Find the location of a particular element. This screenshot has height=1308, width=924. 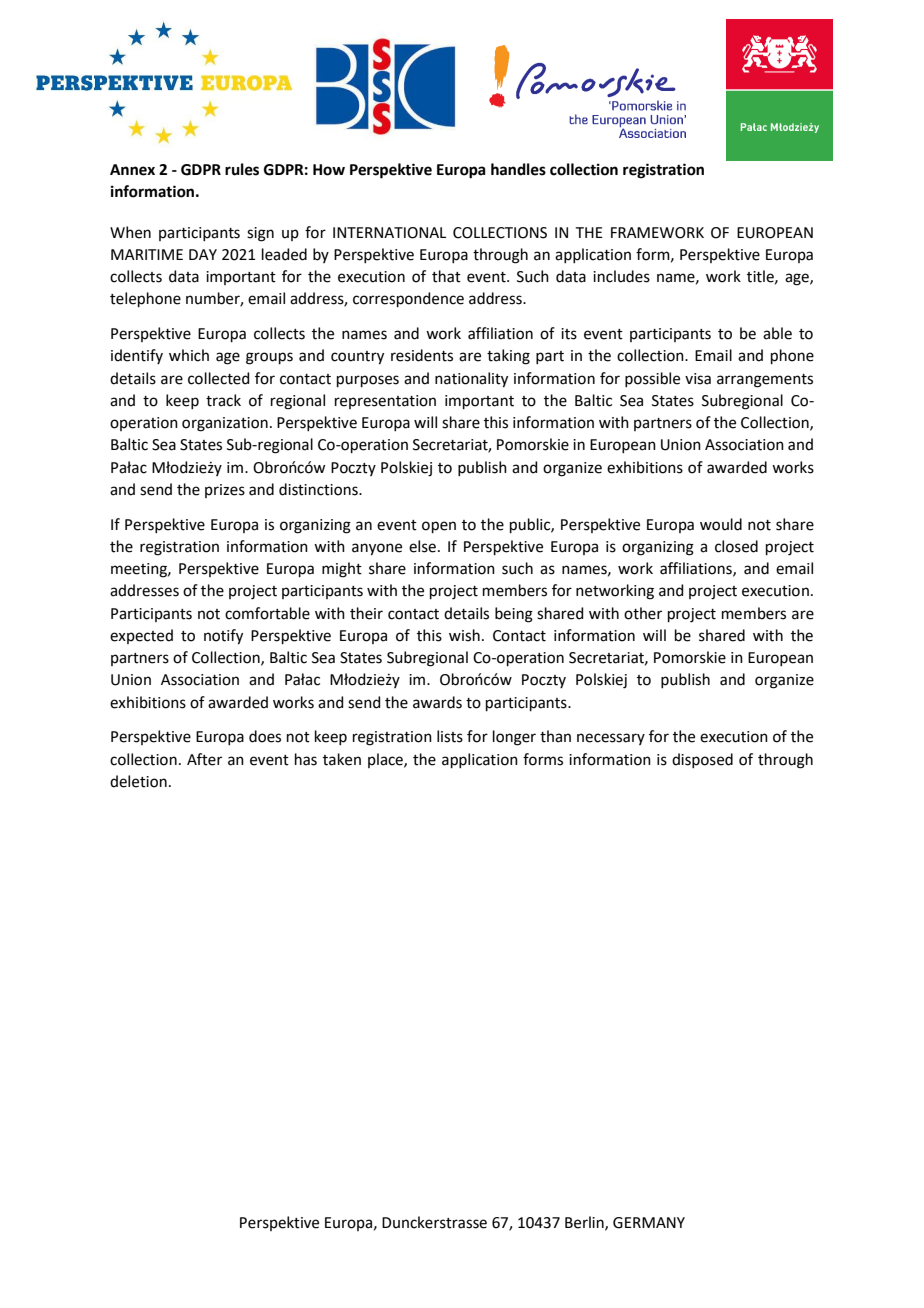

disposed is located at coordinates (702, 760).
